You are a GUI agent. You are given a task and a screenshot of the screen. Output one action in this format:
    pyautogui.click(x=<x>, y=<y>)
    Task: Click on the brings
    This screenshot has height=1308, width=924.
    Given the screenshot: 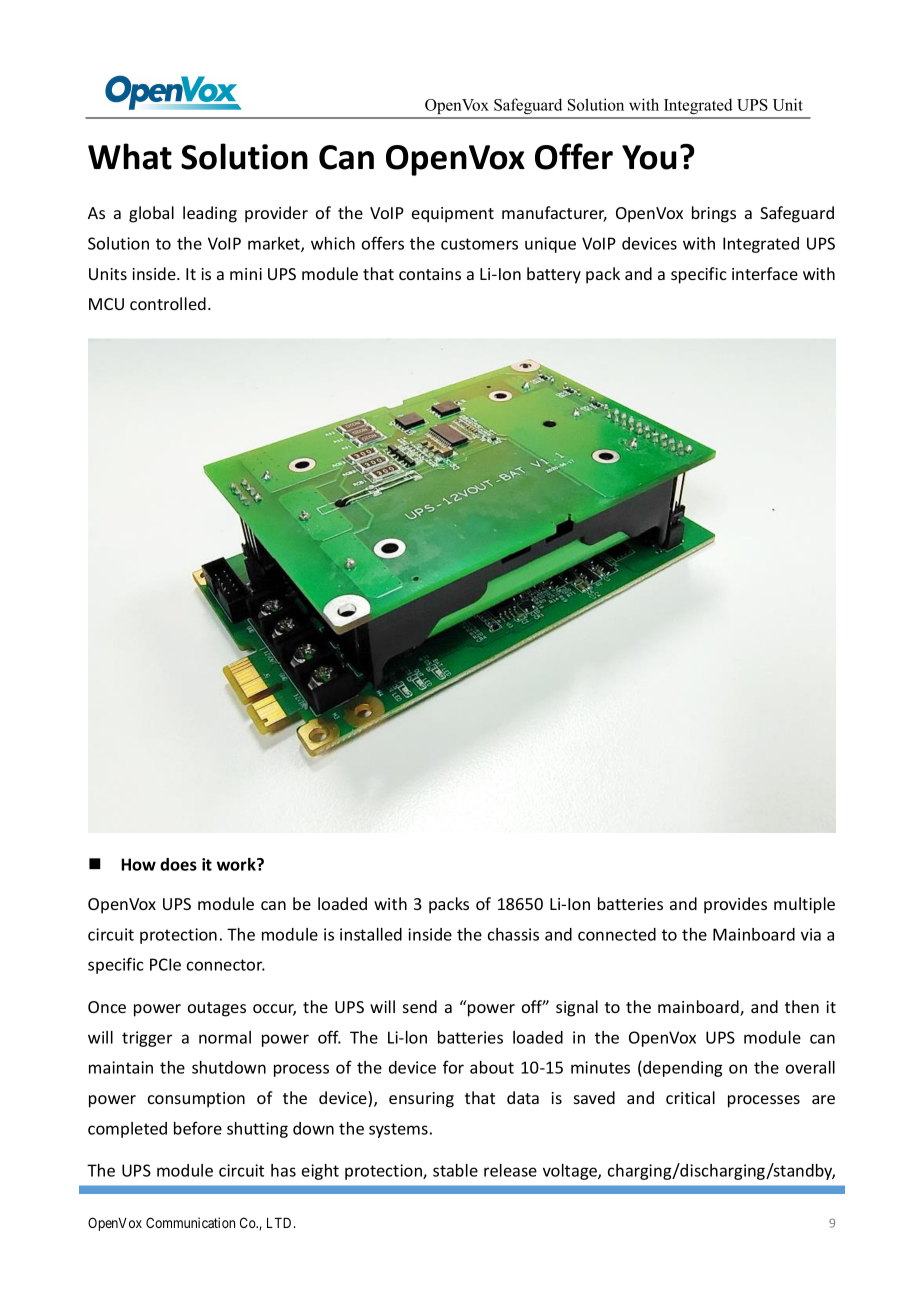 What is the action you would take?
    pyautogui.click(x=714, y=214)
